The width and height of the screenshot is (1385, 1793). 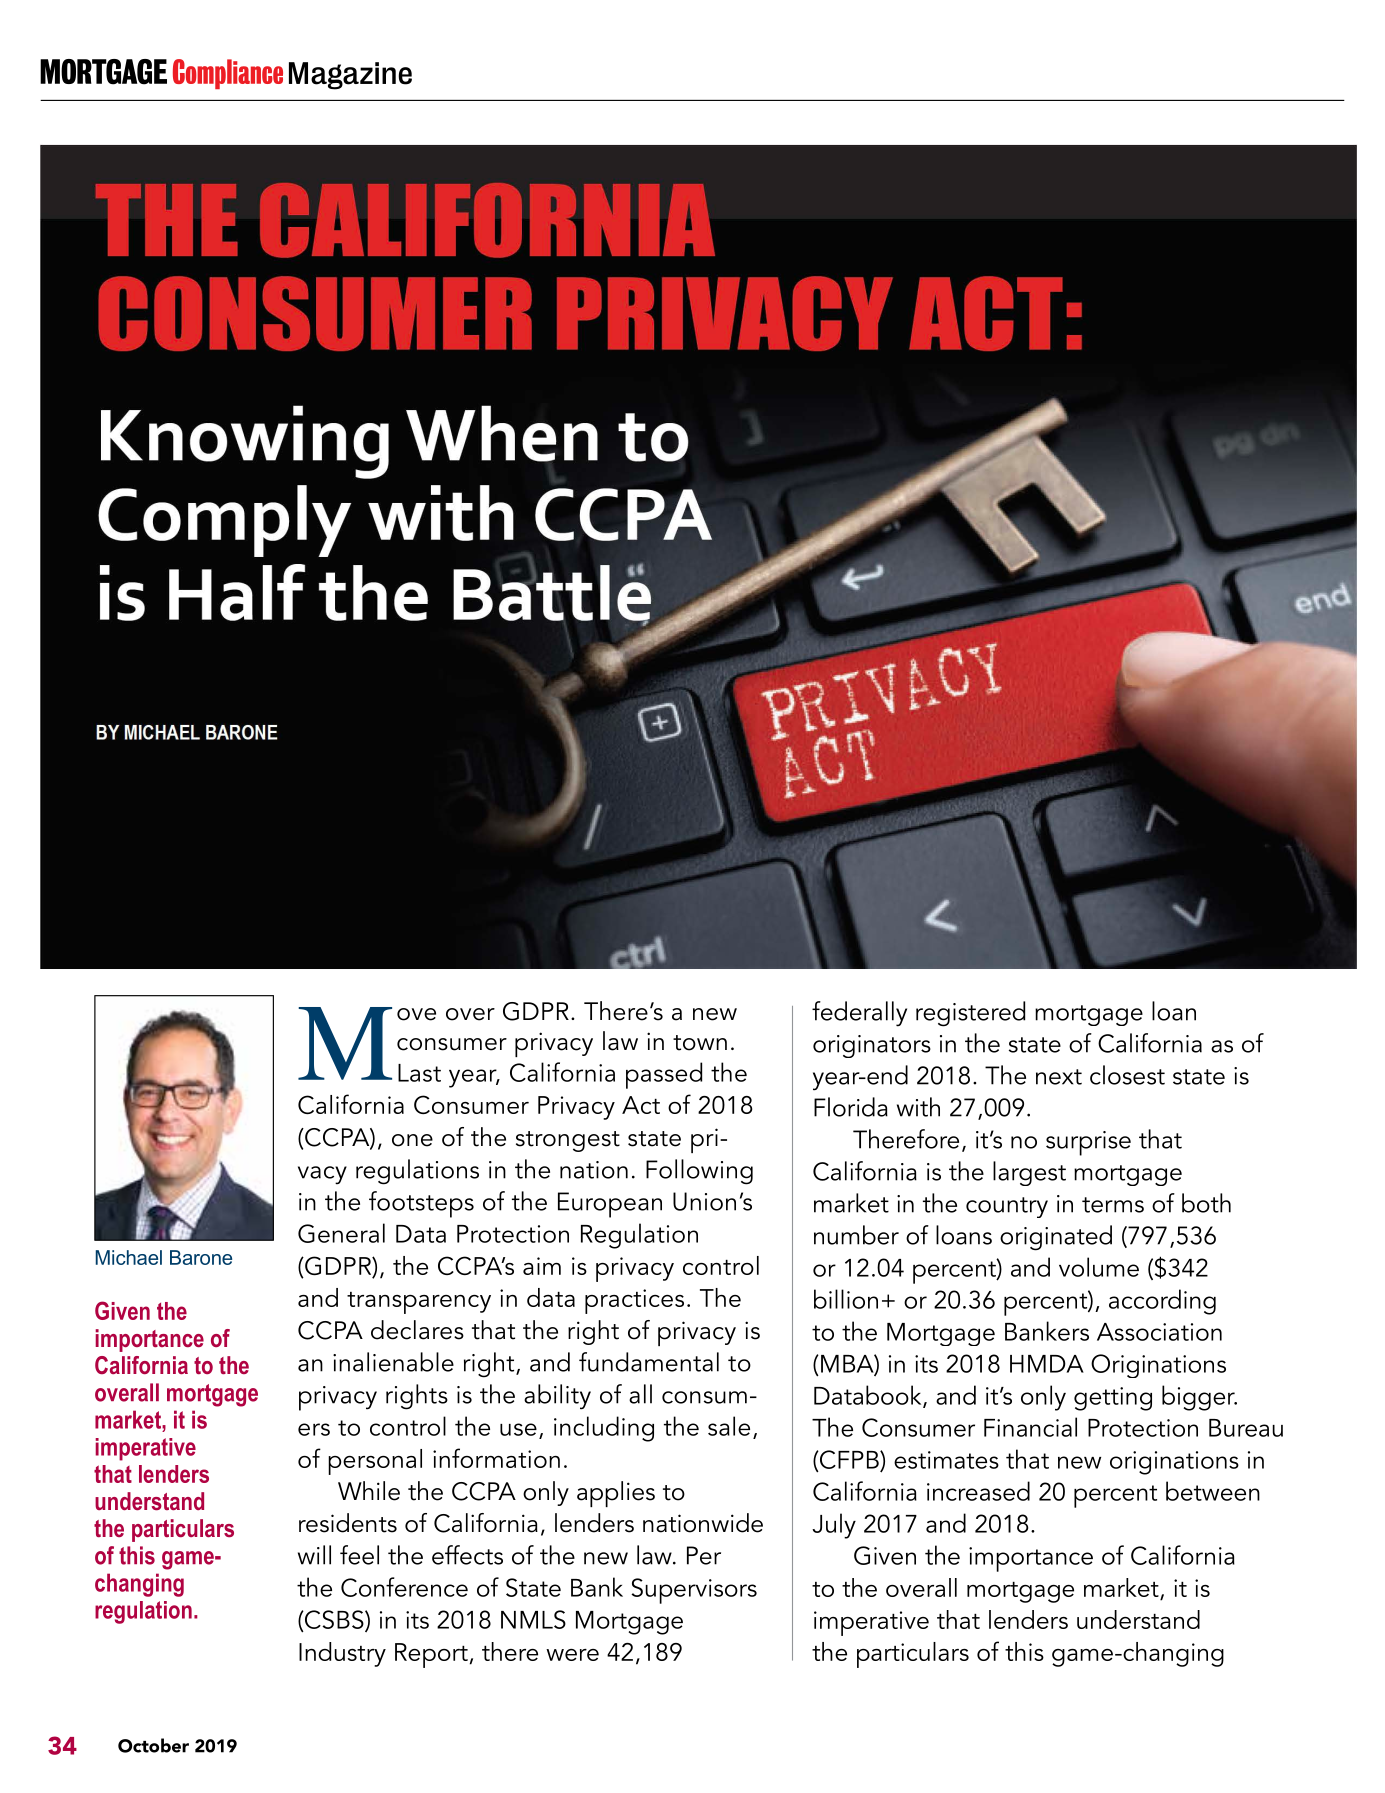 What do you see at coordinates (1127, 1075) in the screenshot?
I see `closest` at bounding box center [1127, 1075].
